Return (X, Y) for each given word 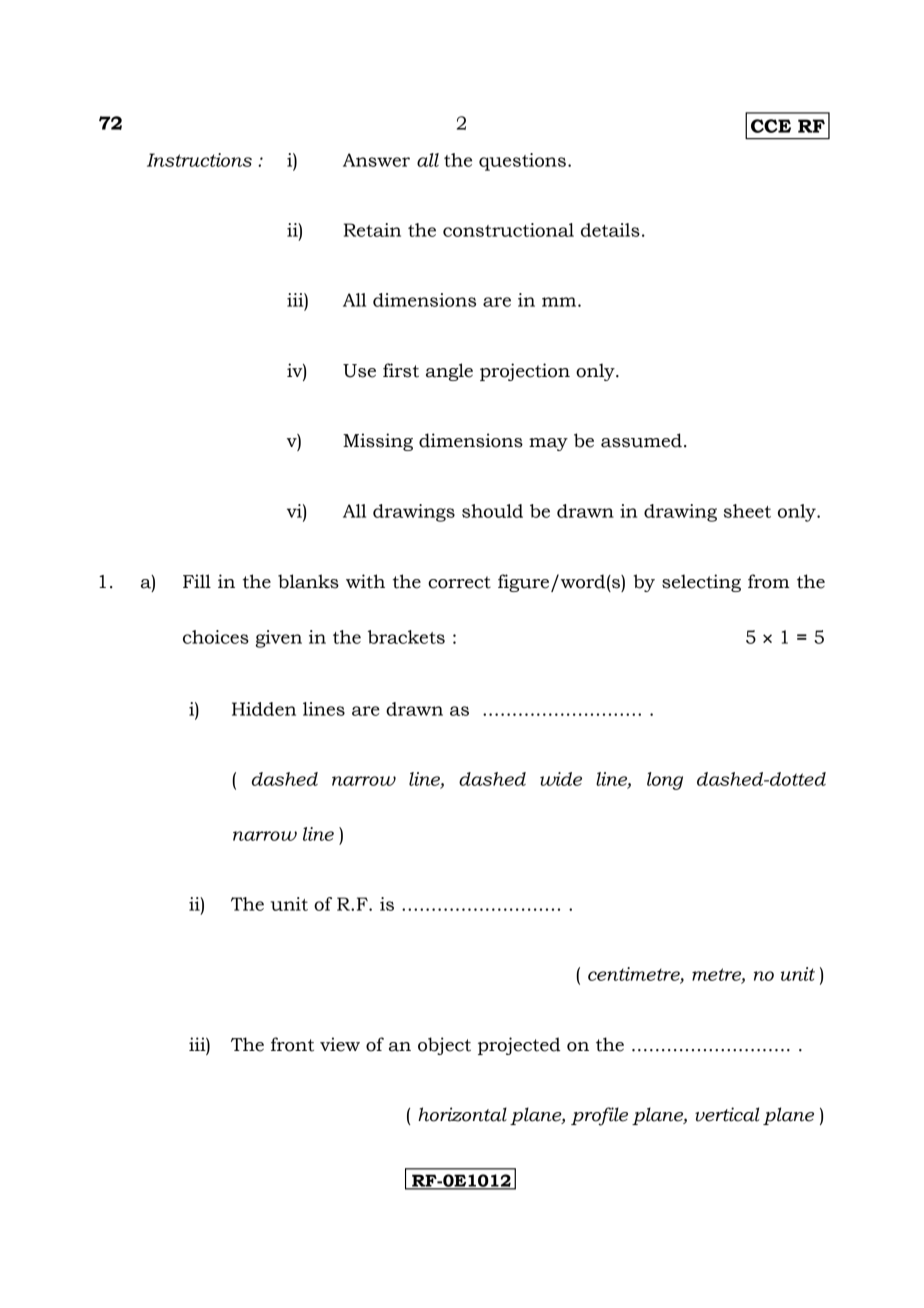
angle (449, 372)
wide (561, 779)
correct (459, 582)
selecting (701, 583)
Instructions (199, 160)
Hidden (264, 709)
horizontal (462, 1114)
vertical (727, 1114)
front (292, 1044)
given (279, 639)
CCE (771, 126)
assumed (641, 440)
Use (359, 371)
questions (522, 162)
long (665, 781)
